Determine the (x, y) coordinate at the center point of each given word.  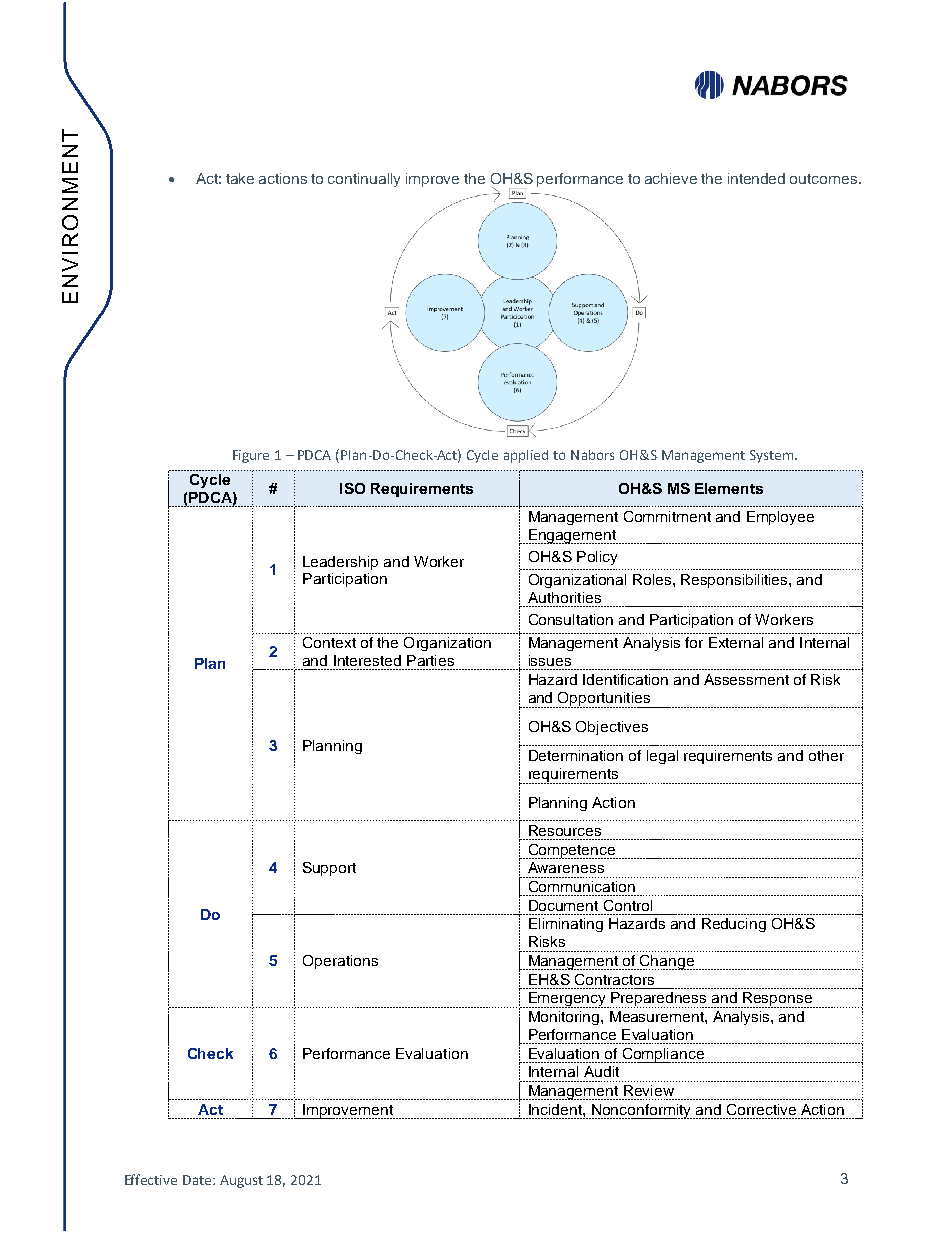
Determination (576, 755)
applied (526, 456)
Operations (340, 962)
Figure (251, 456)
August (241, 1181)
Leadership (340, 563)
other (826, 755)
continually (364, 180)
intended (756, 178)
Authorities (564, 597)
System (773, 456)
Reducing (734, 925)
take (240, 178)
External (736, 642)
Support (329, 869)
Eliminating (566, 925)
